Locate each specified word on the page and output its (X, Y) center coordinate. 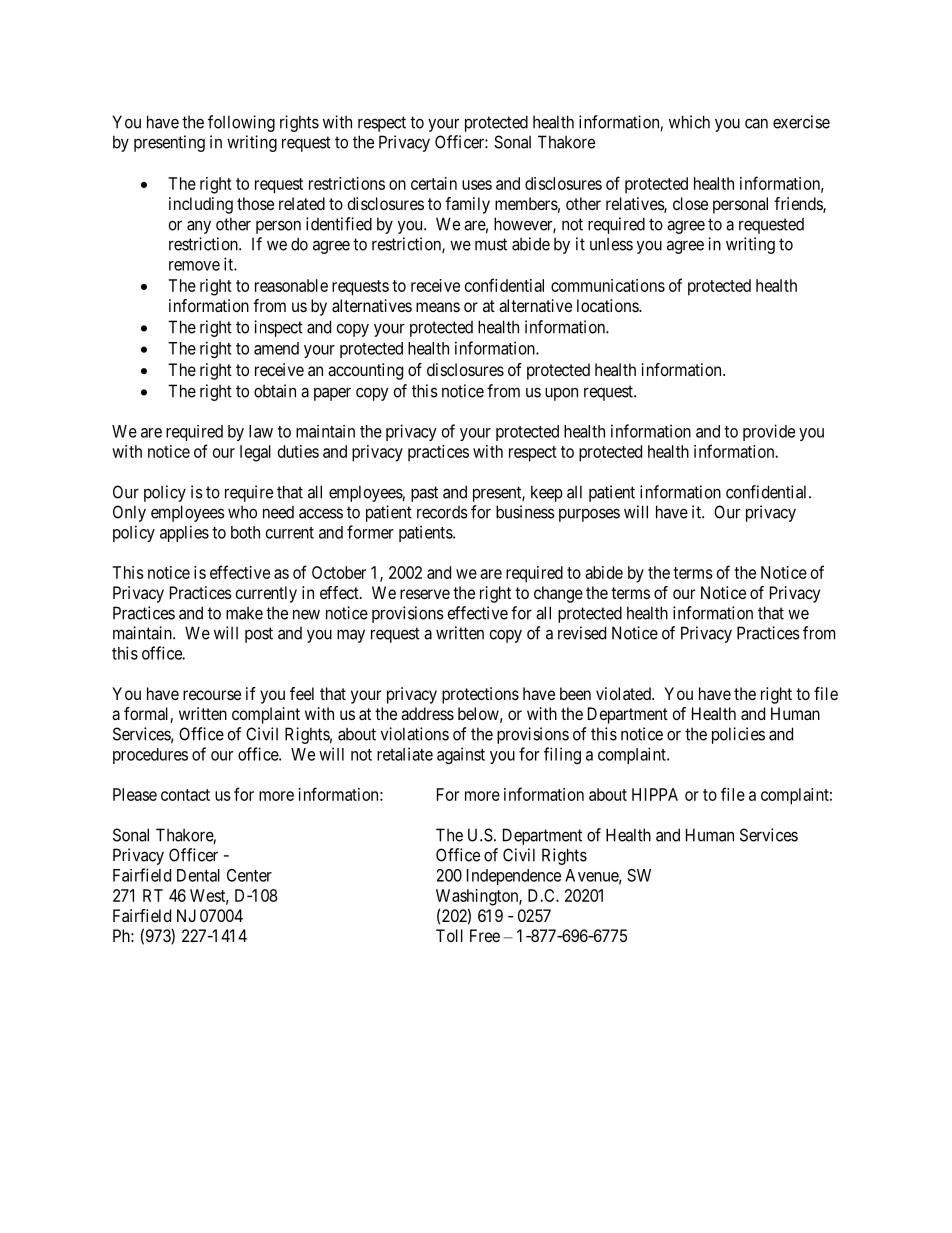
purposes (589, 515)
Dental (198, 875)
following (241, 123)
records (442, 512)
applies (184, 533)
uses (477, 185)
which (689, 122)
